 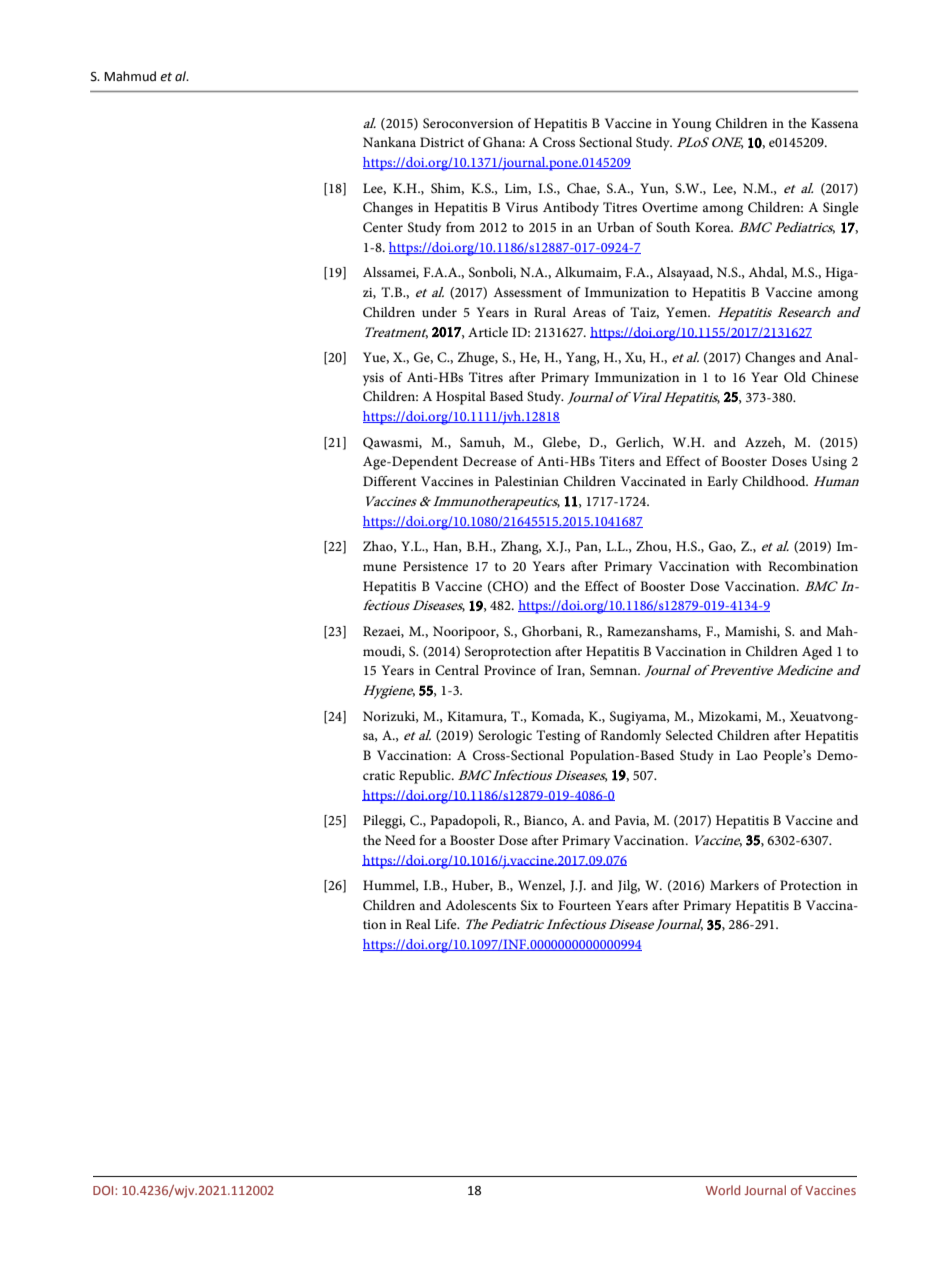 What do you see at coordinates (734, 885) in the screenshot?
I see `Markers` at bounding box center [734, 885].
